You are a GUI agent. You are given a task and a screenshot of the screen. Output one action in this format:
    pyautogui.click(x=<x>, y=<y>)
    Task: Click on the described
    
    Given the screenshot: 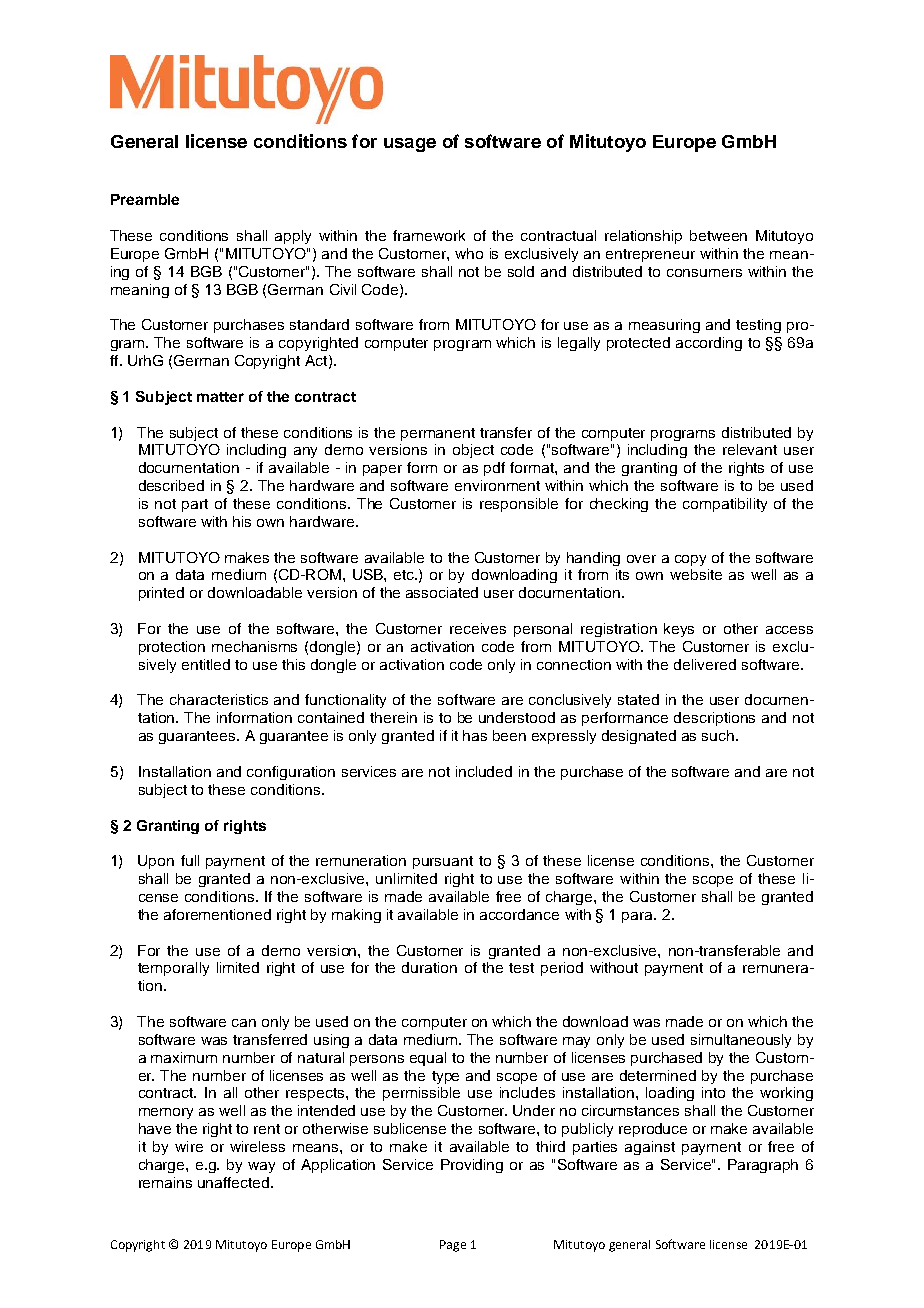 What is the action you would take?
    pyautogui.click(x=171, y=485)
